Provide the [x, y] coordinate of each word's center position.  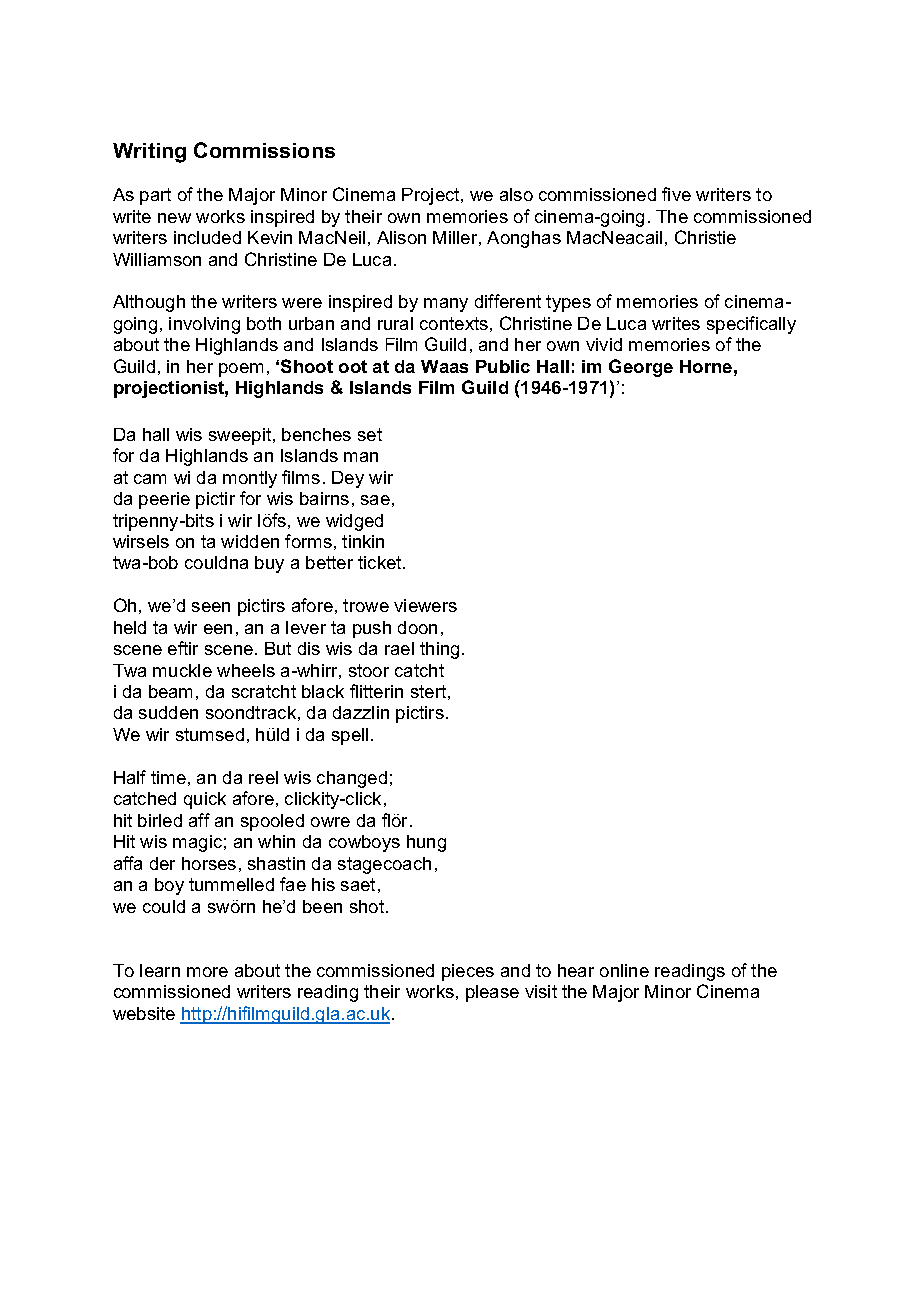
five [676, 194]
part [155, 196]
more [207, 972]
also [516, 194]
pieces [468, 972]
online [624, 970]
